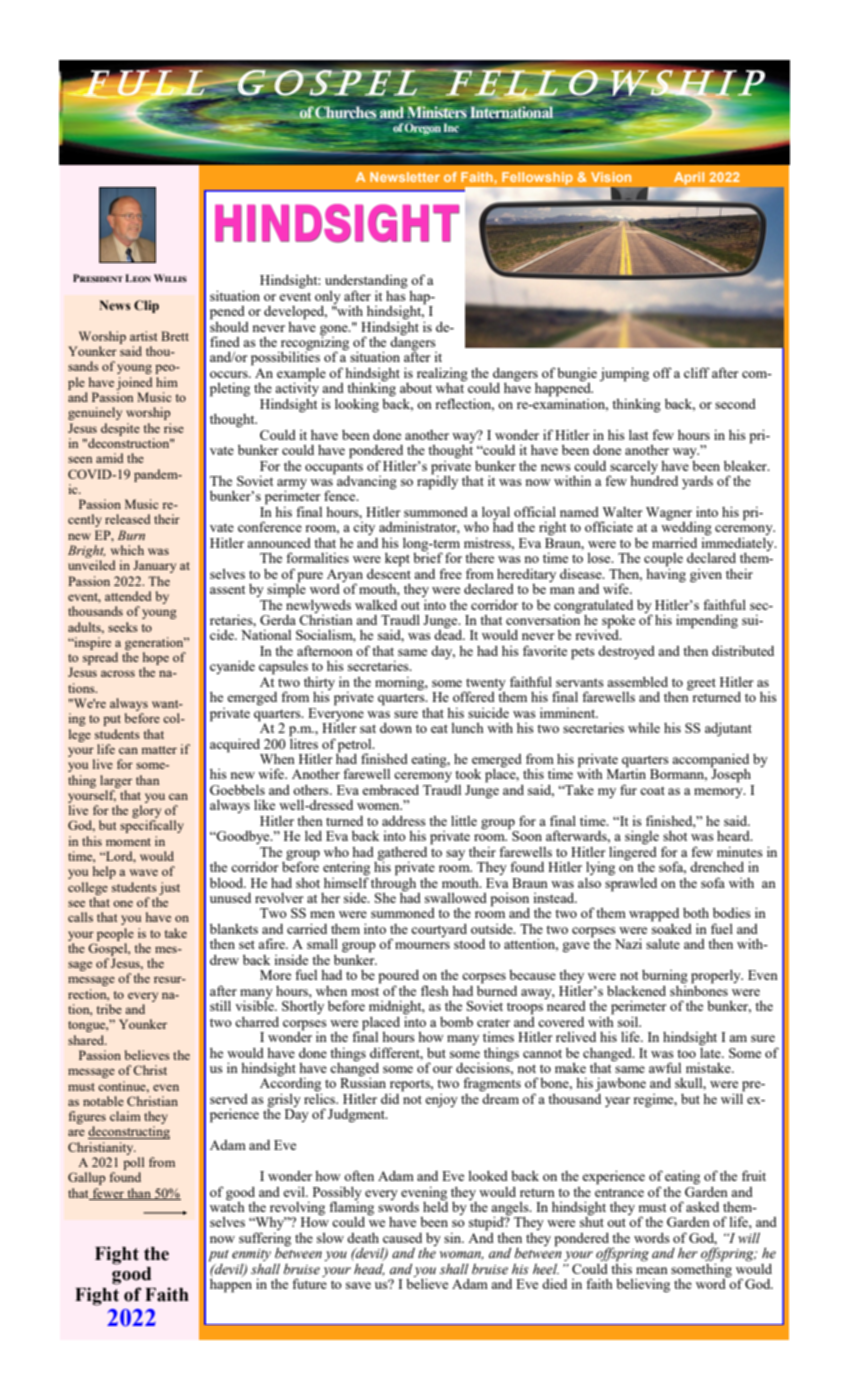 The height and width of the page is (1400, 849). I want to click on Vision, so click(611, 177).
